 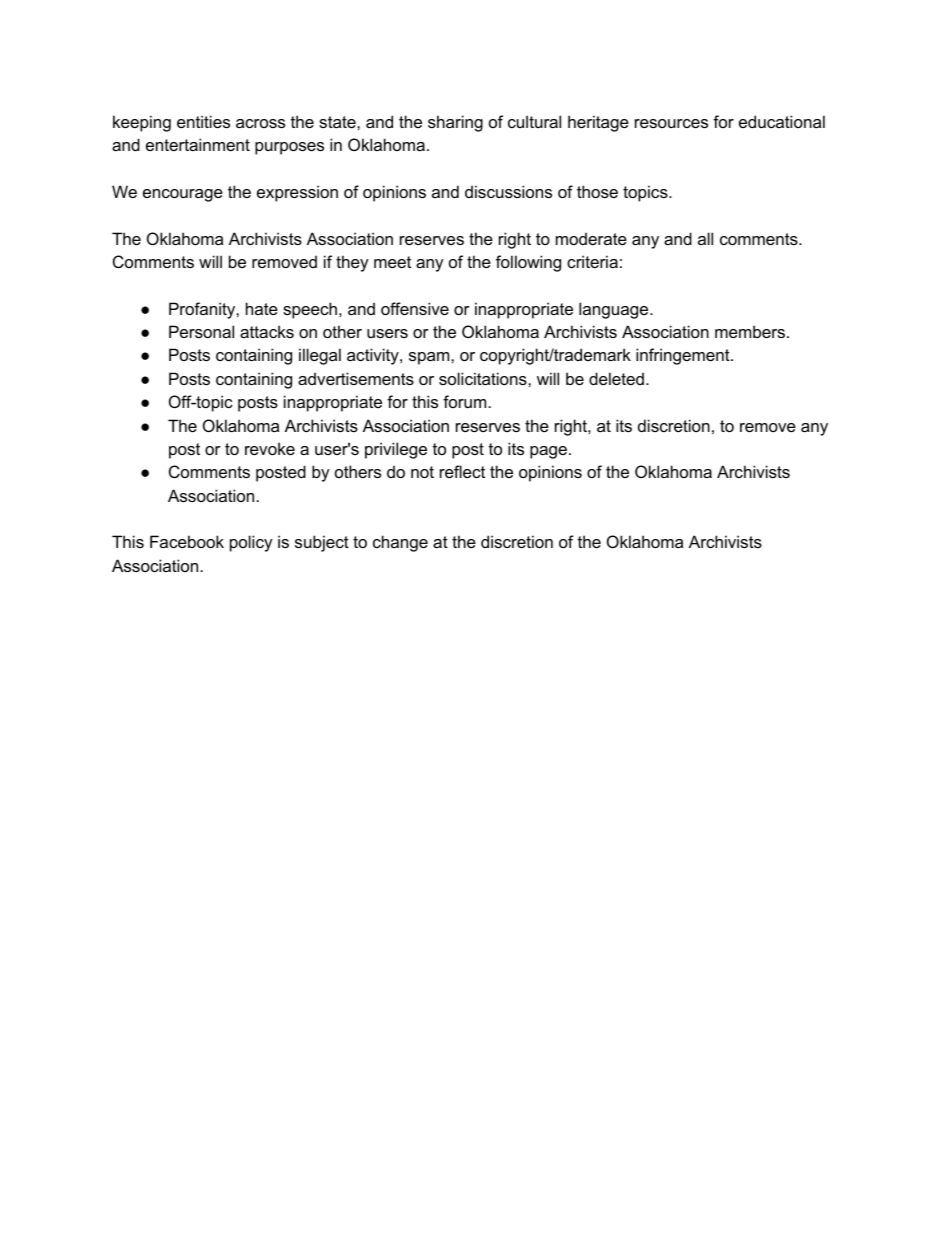 I want to click on Facebook, so click(x=187, y=541).
